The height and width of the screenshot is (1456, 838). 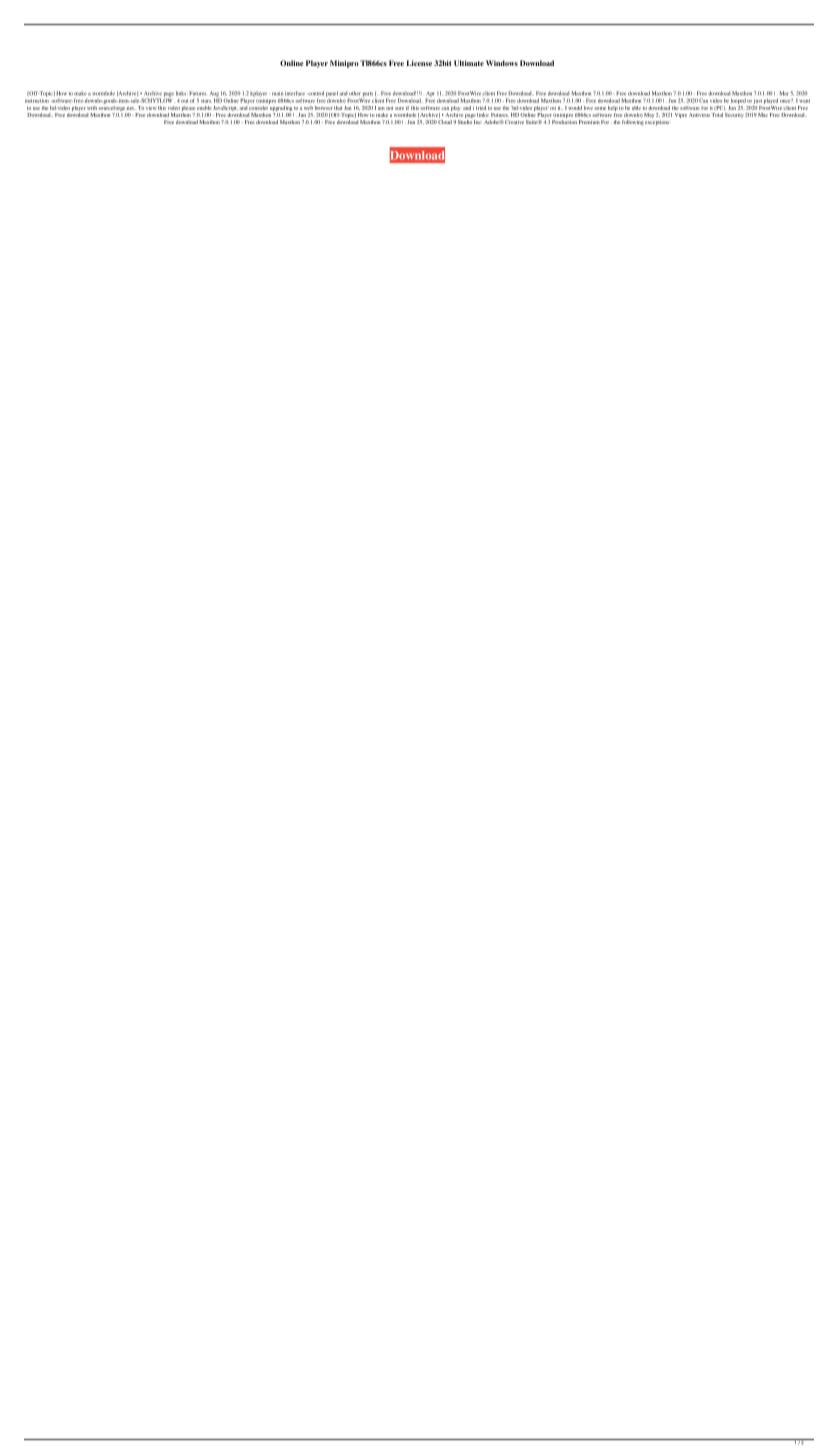 What do you see at coordinates (465, 122) in the screenshot?
I see `Studio` at bounding box center [465, 122].
